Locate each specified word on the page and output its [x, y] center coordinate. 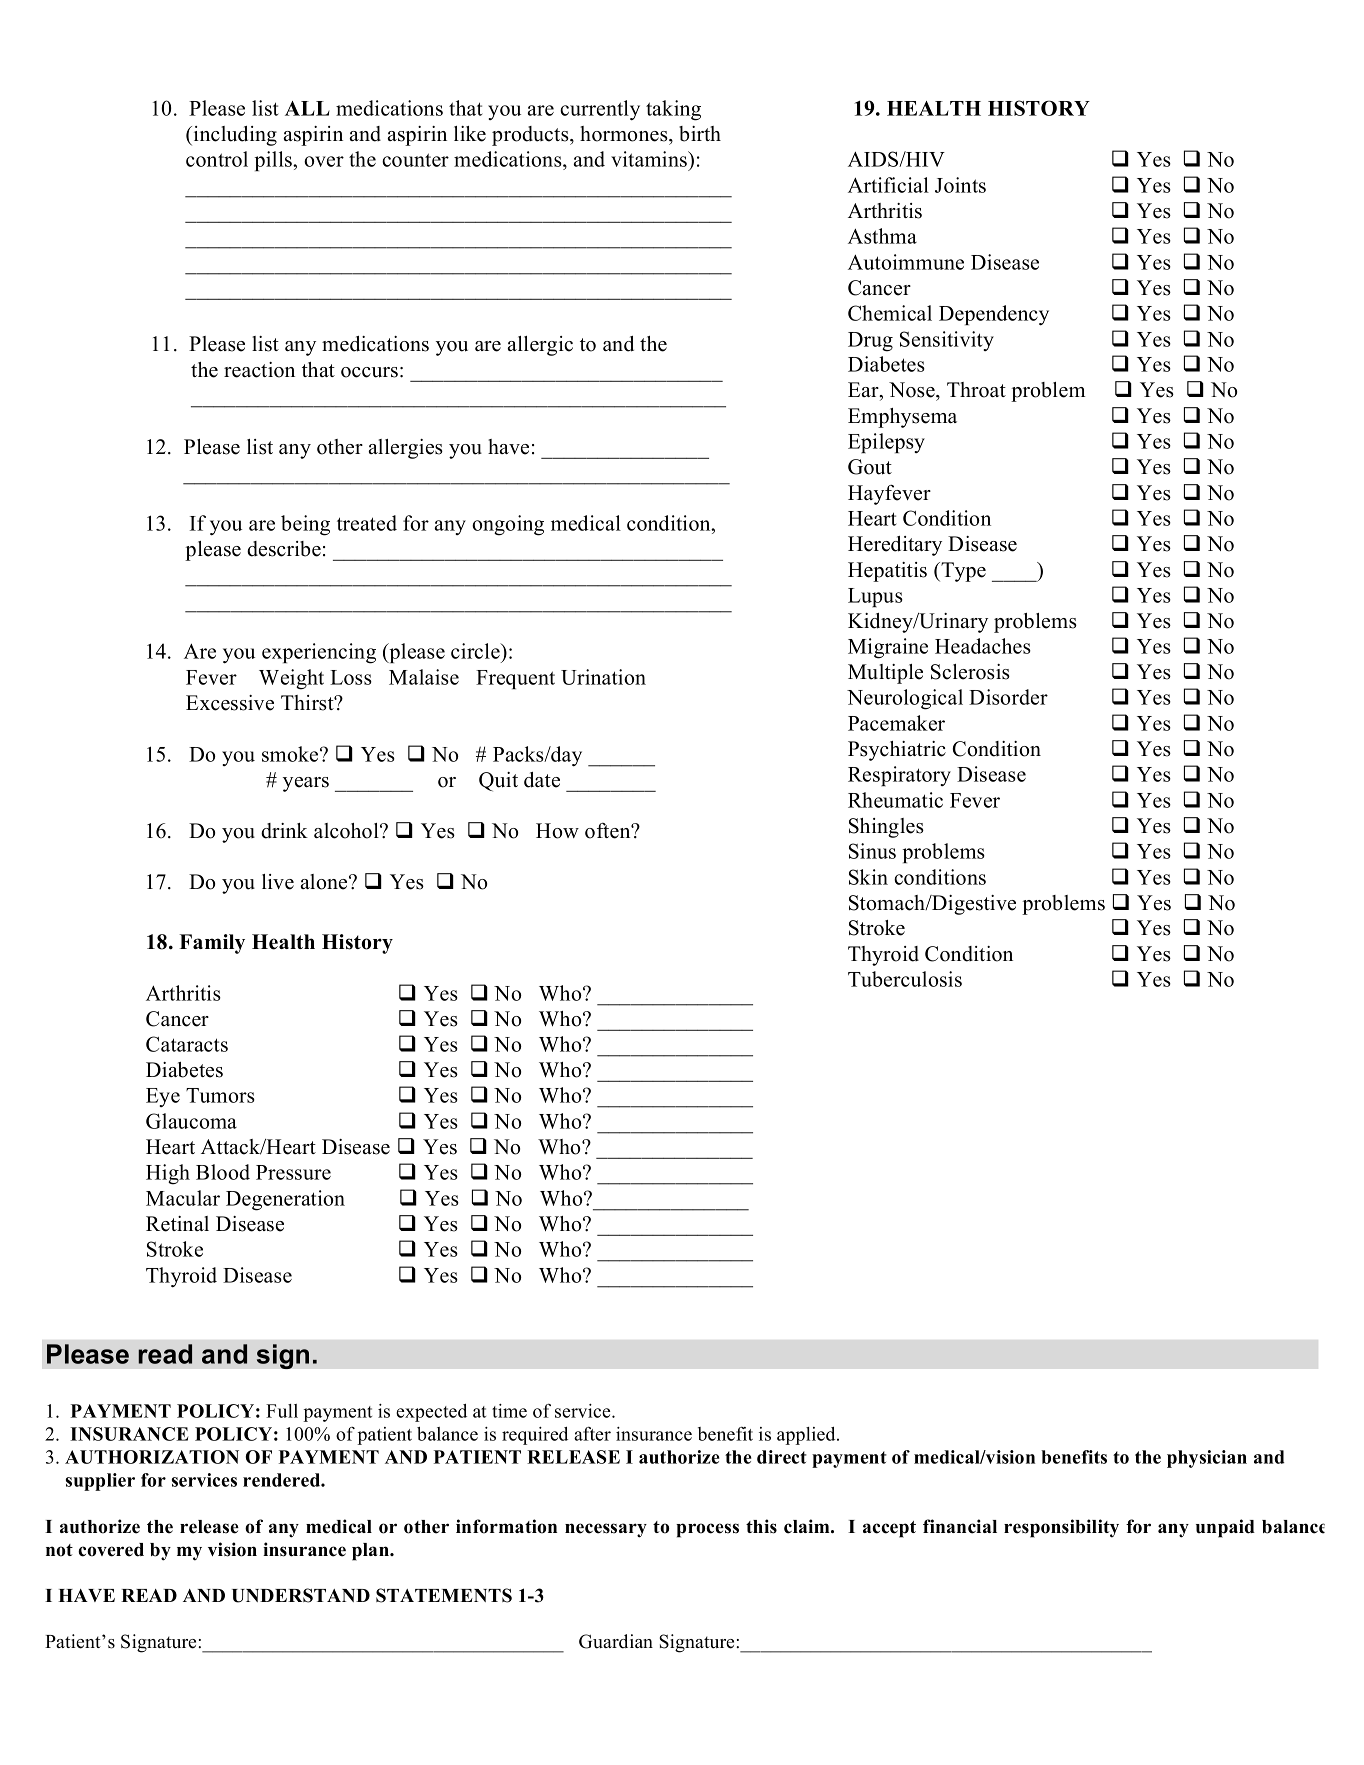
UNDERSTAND [301, 1595]
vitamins [650, 159]
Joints [960, 185]
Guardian [616, 1641]
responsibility [1061, 1528]
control [217, 159]
